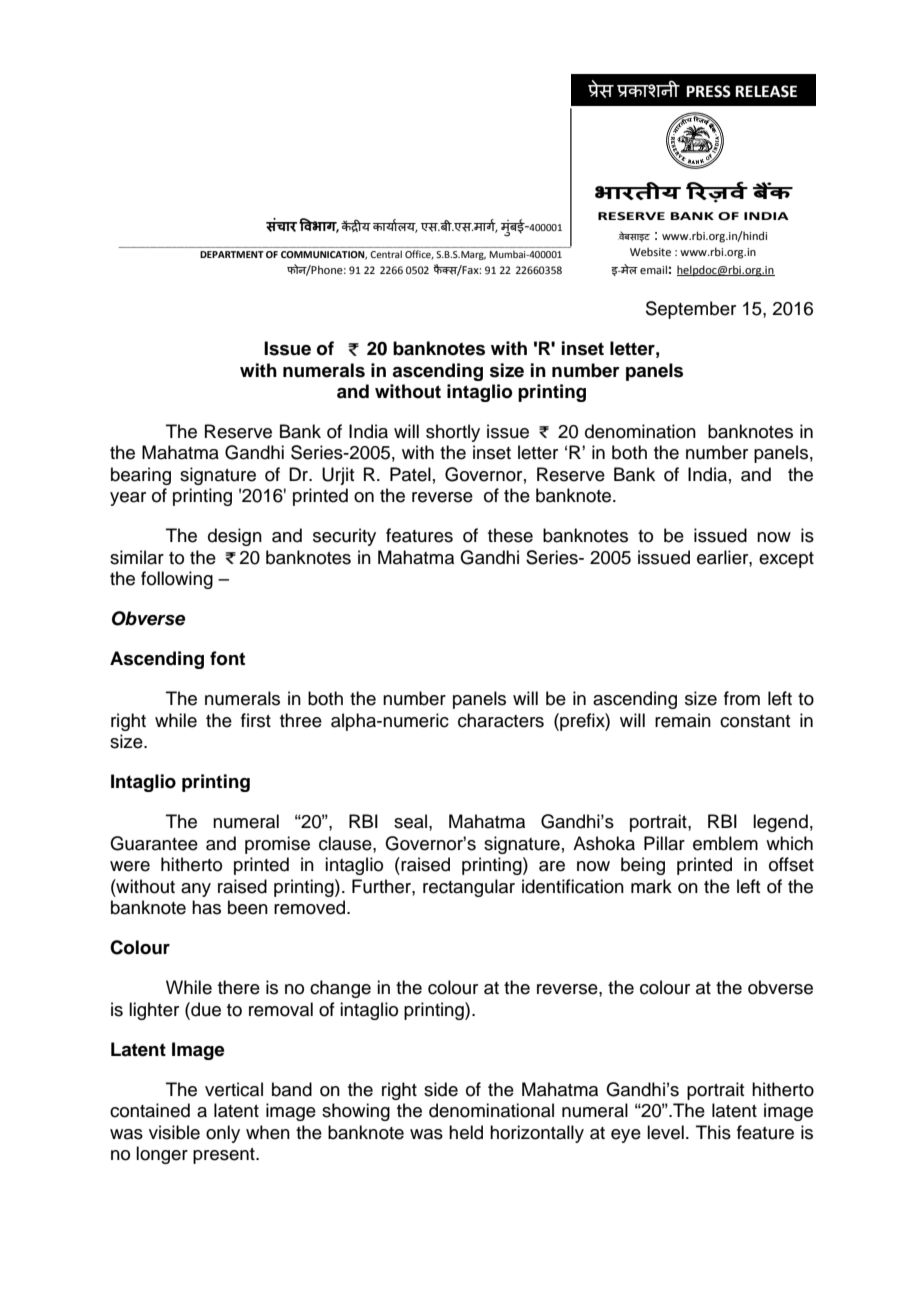 The height and width of the screenshot is (1307, 924). What do you see at coordinates (235, 537) in the screenshot?
I see `design` at bounding box center [235, 537].
